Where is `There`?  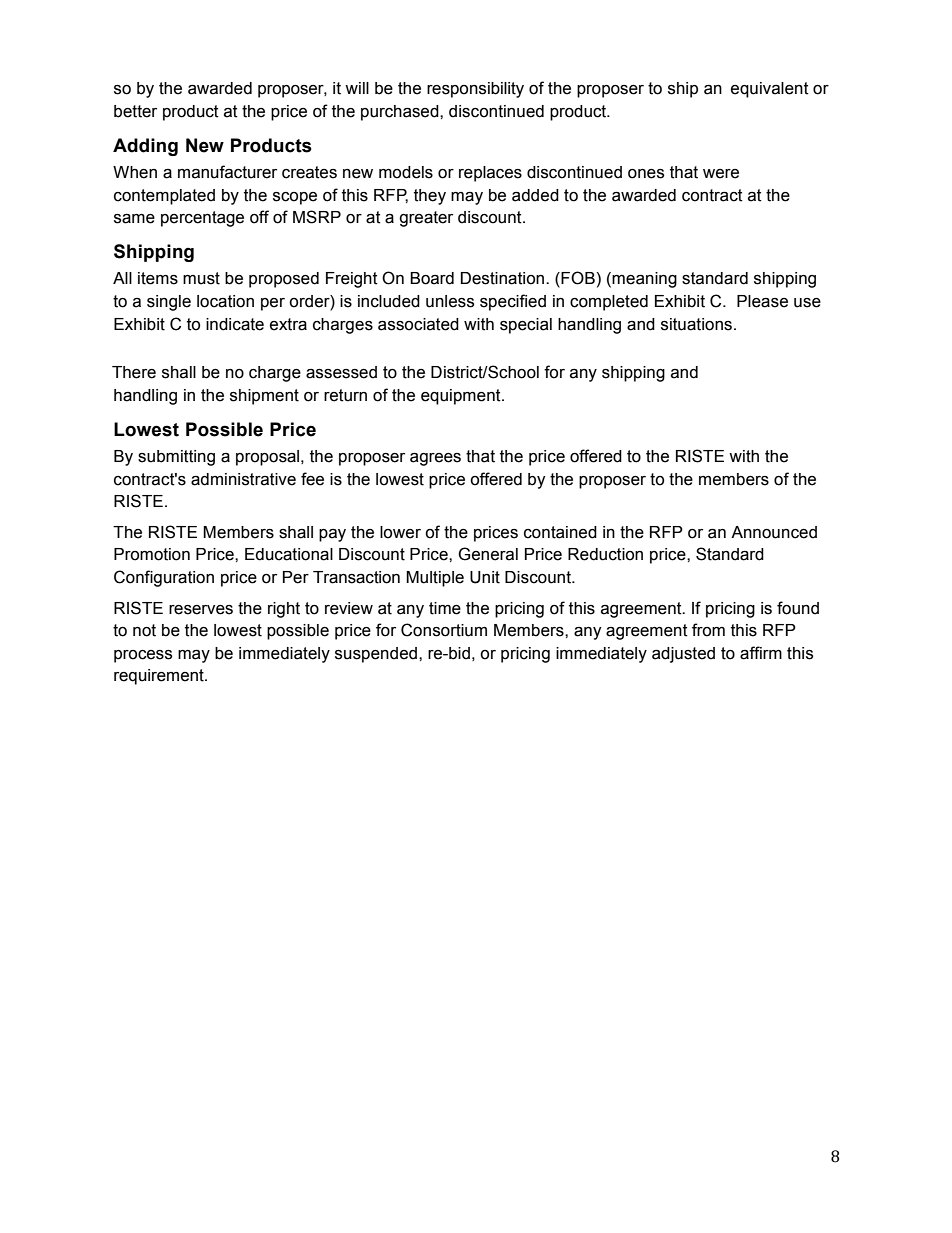 There is located at coordinates (134, 372).
